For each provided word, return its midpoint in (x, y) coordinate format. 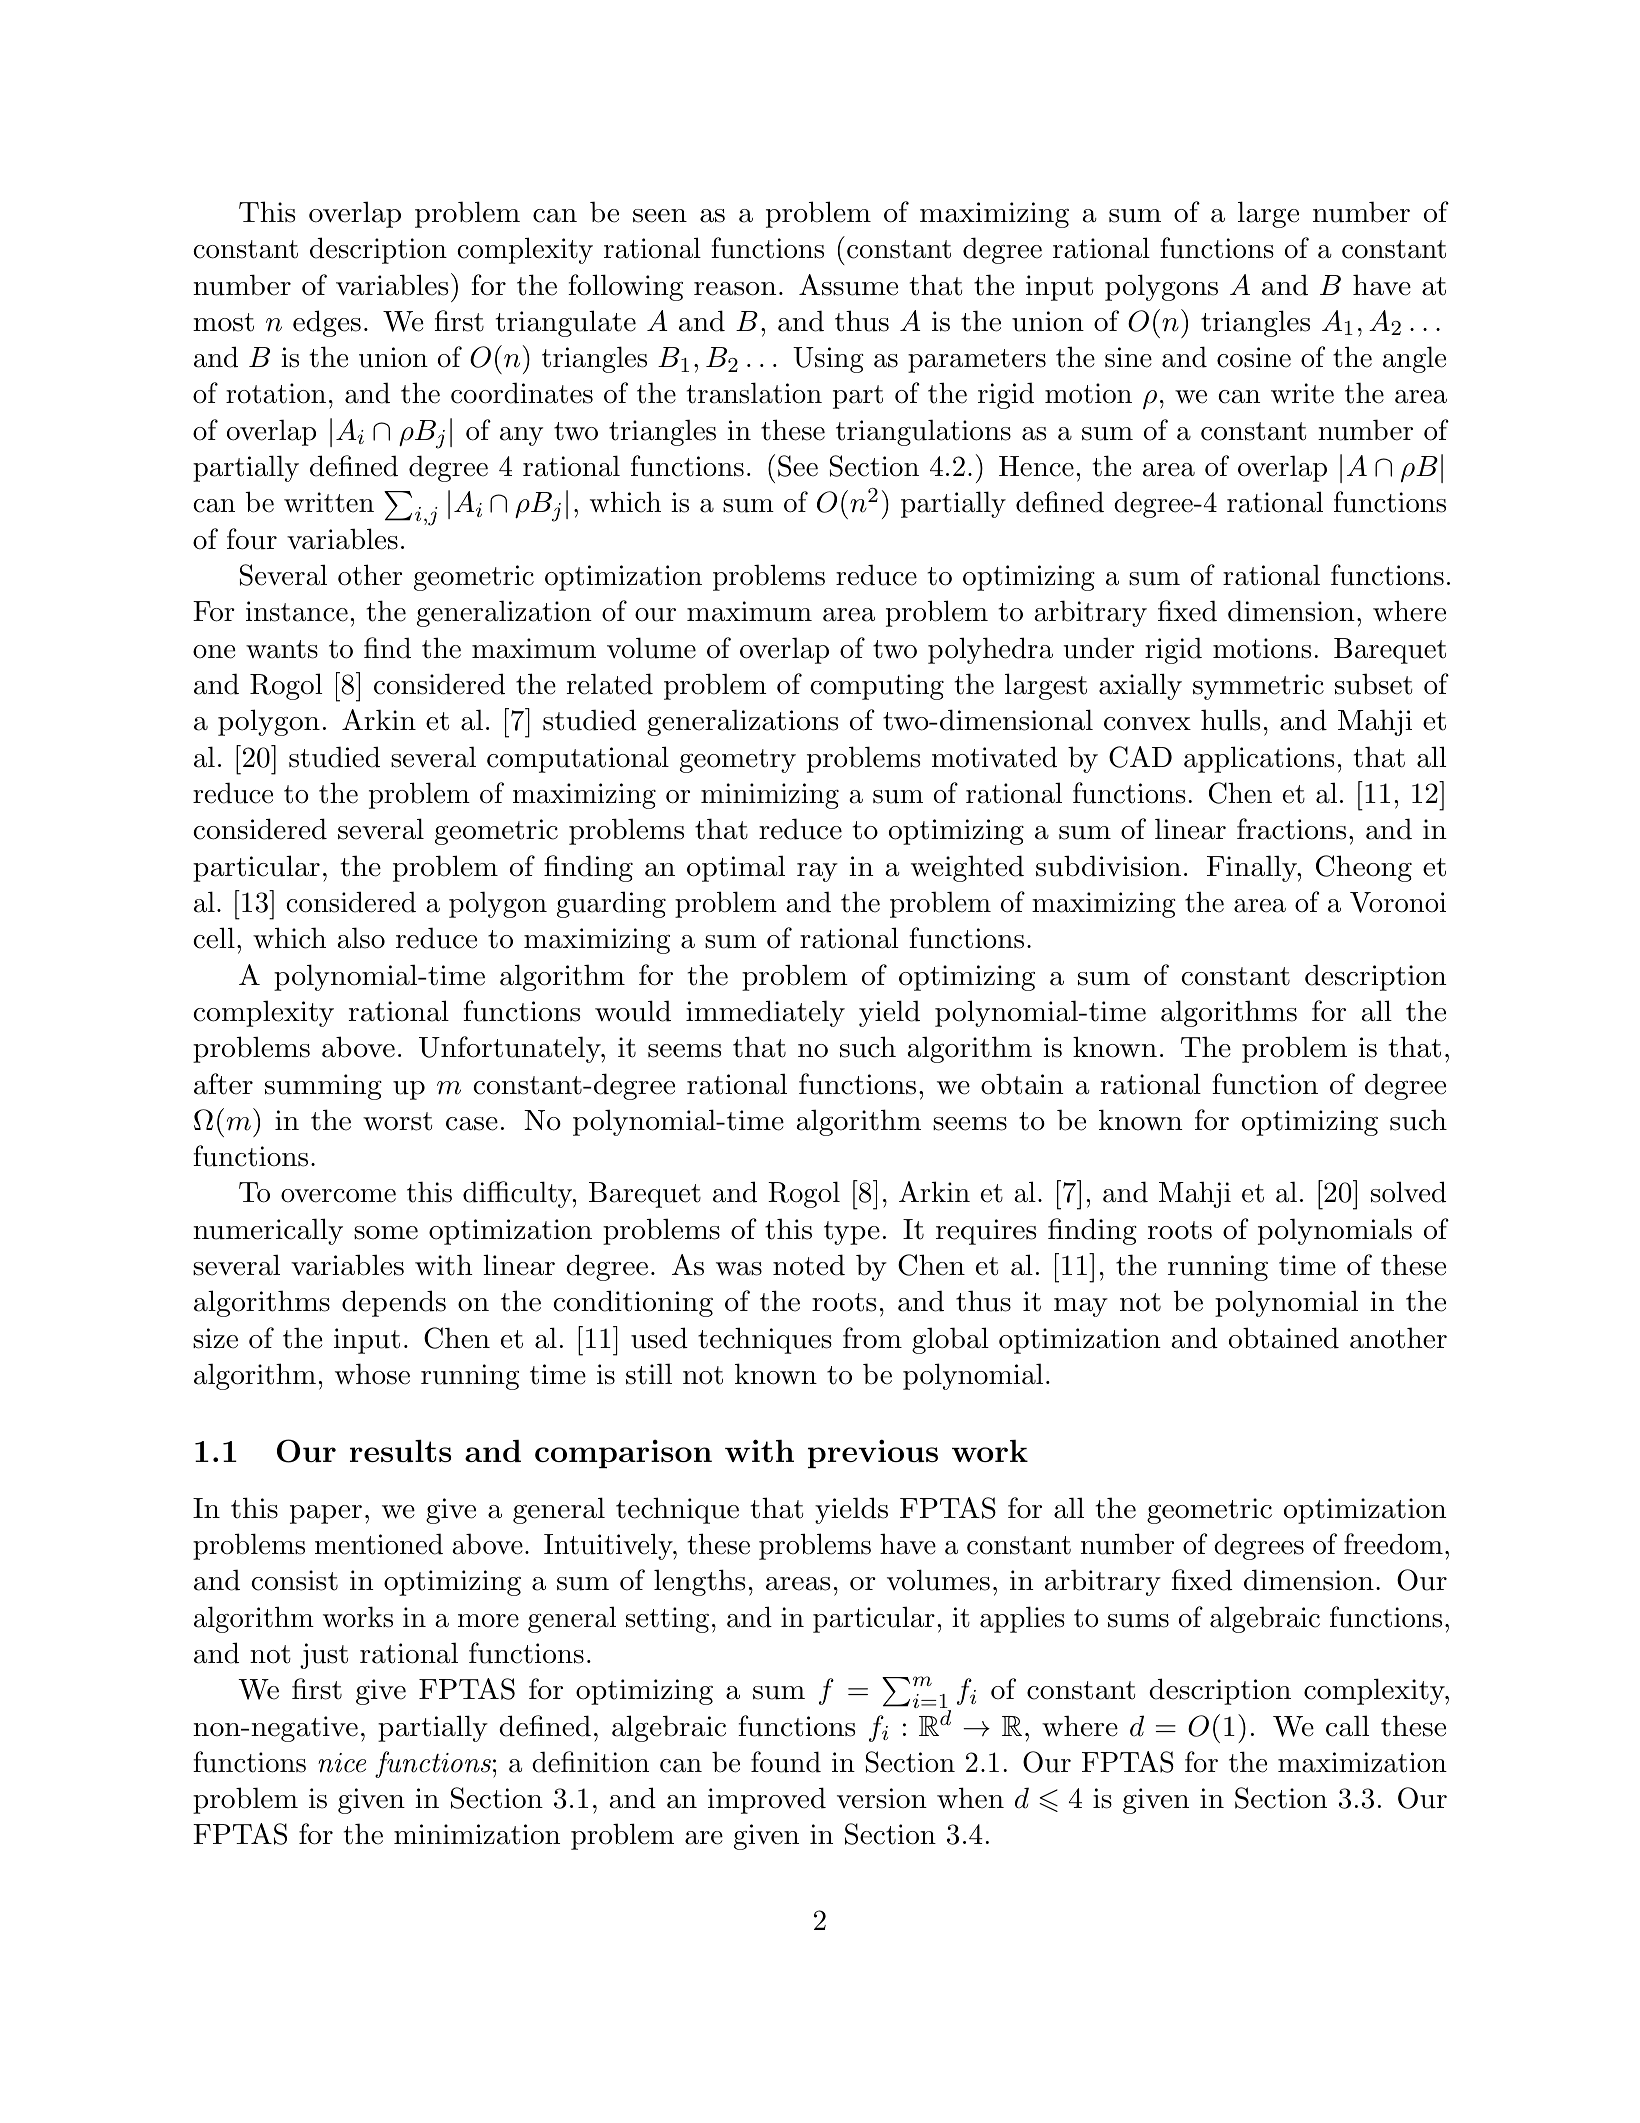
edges (327, 323)
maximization (1362, 1762)
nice (342, 1763)
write (1302, 393)
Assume (848, 285)
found (786, 1762)
